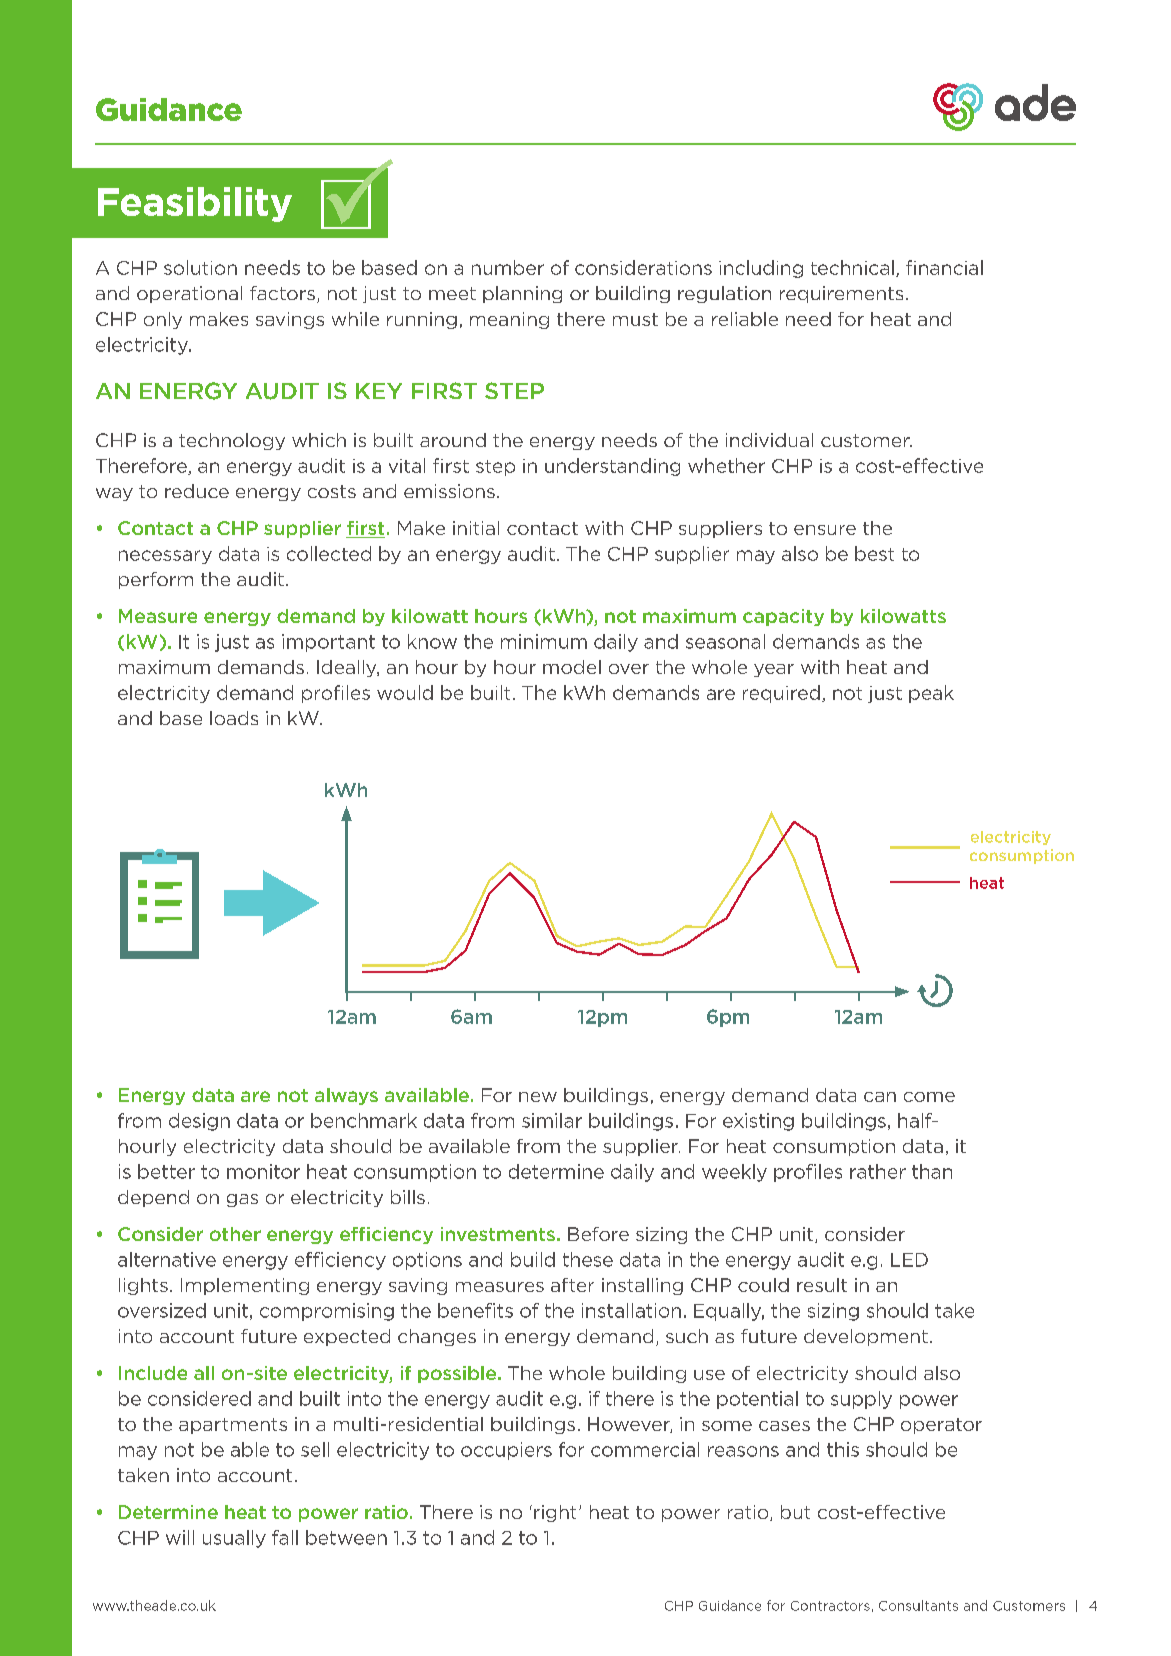 This screenshot has height=1656, width=1171. Describe the element at coordinates (538, 1097) in the screenshot. I see `new` at that location.
